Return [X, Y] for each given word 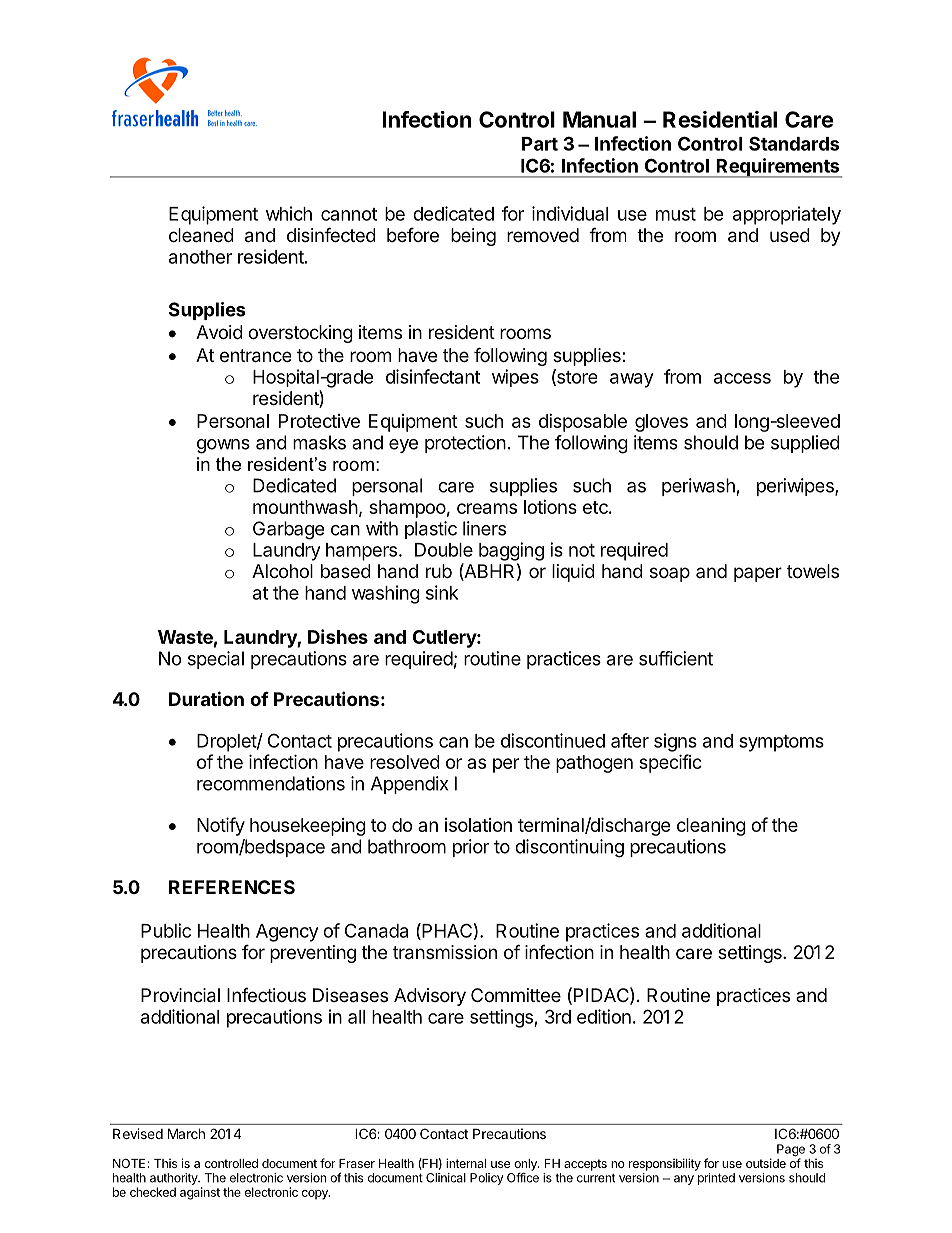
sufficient [676, 658]
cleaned [201, 235]
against [200, 1193]
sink [442, 592]
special [216, 660]
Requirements [778, 168]
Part [540, 144]
